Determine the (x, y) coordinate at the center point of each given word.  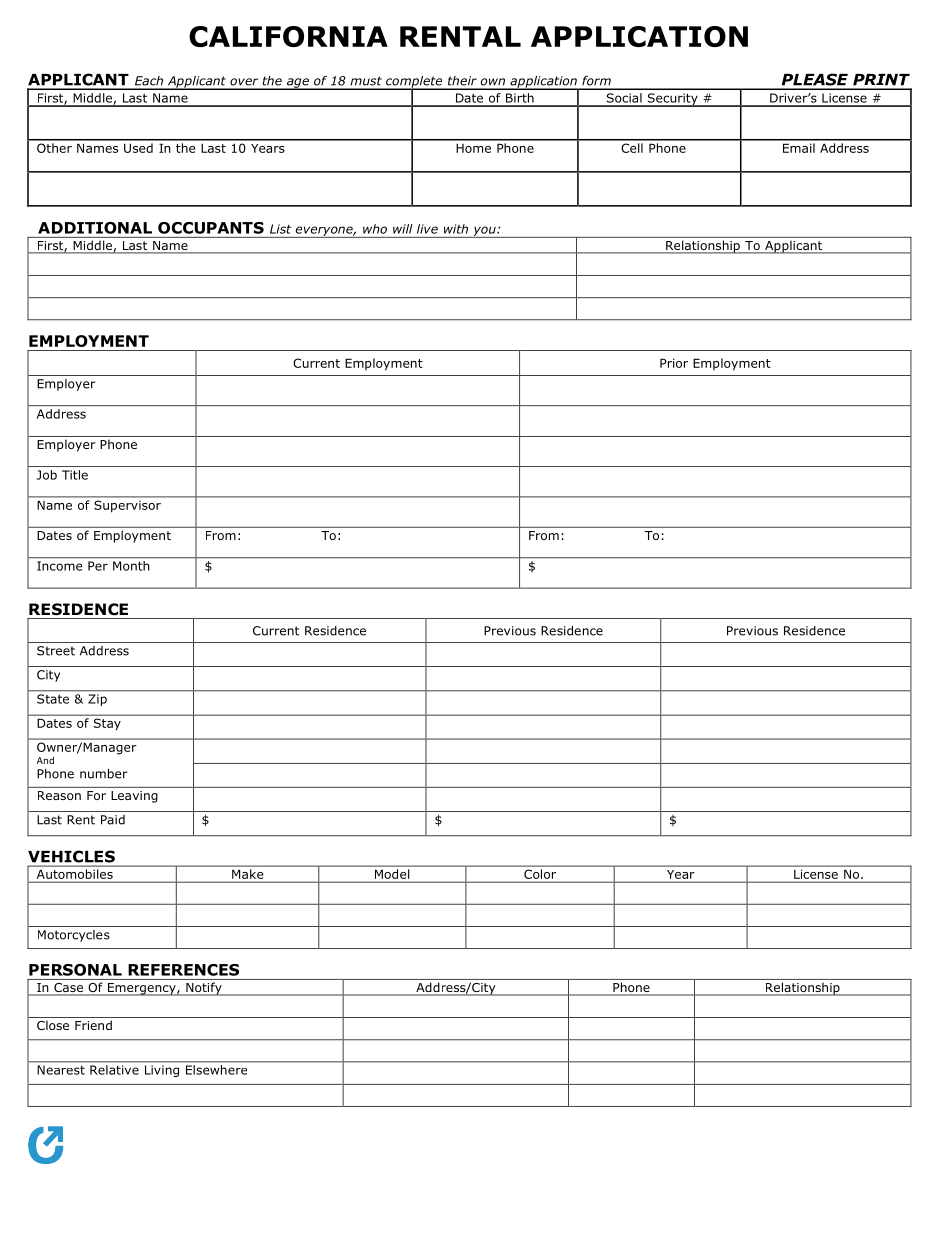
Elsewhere (216, 1070)
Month (131, 566)
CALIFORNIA (288, 36)
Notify (204, 989)
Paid (113, 820)
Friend (93, 1025)
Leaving (134, 797)
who (375, 229)
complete (414, 83)
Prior (674, 363)
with (456, 229)
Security (672, 100)
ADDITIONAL (95, 228)
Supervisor (127, 506)
